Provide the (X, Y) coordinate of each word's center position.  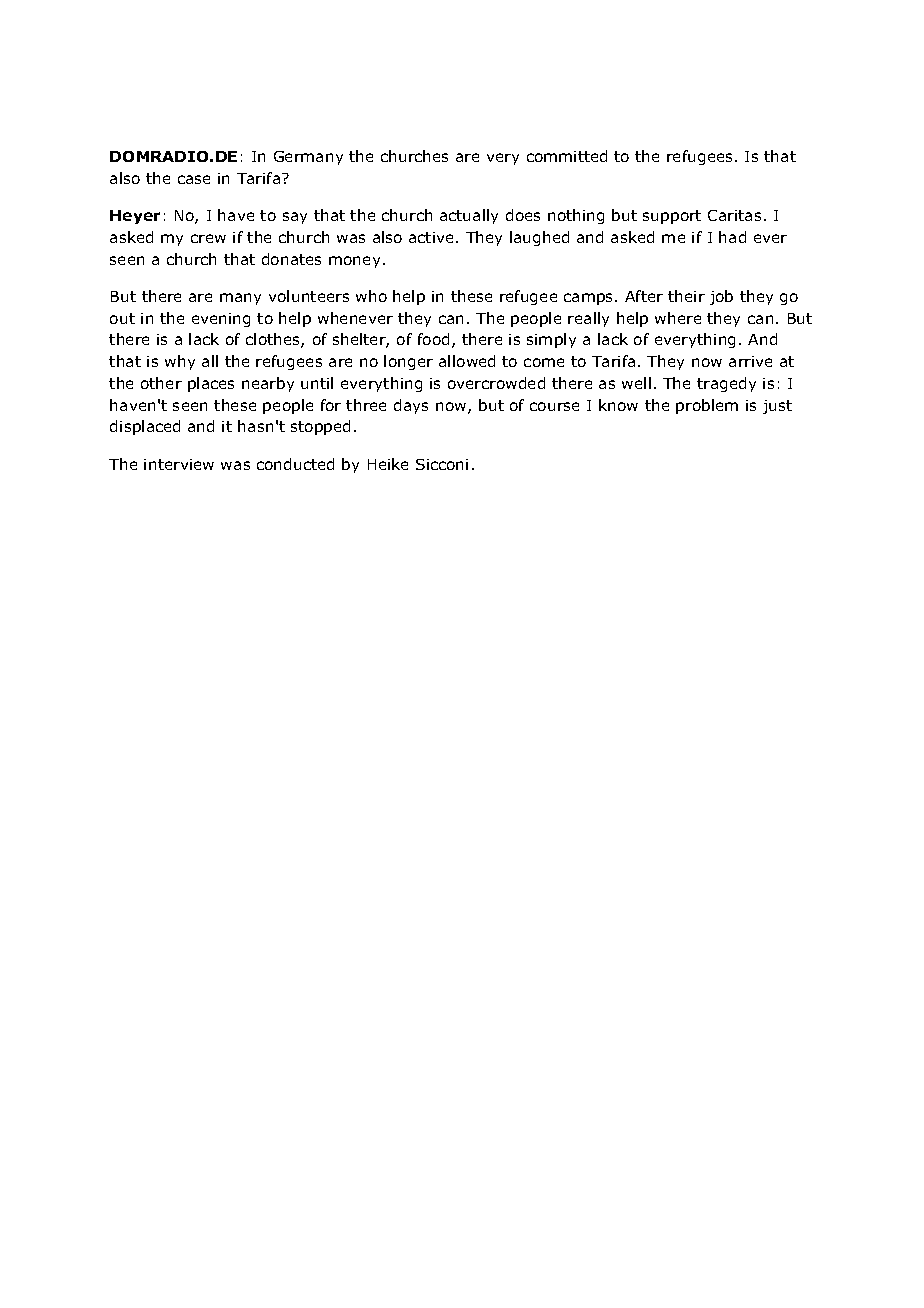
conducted (295, 464)
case (194, 179)
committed (567, 156)
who (371, 296)
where (678, 318)
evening (221, 320)
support (672, 217)
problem (707, 406)
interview (179, 464)
